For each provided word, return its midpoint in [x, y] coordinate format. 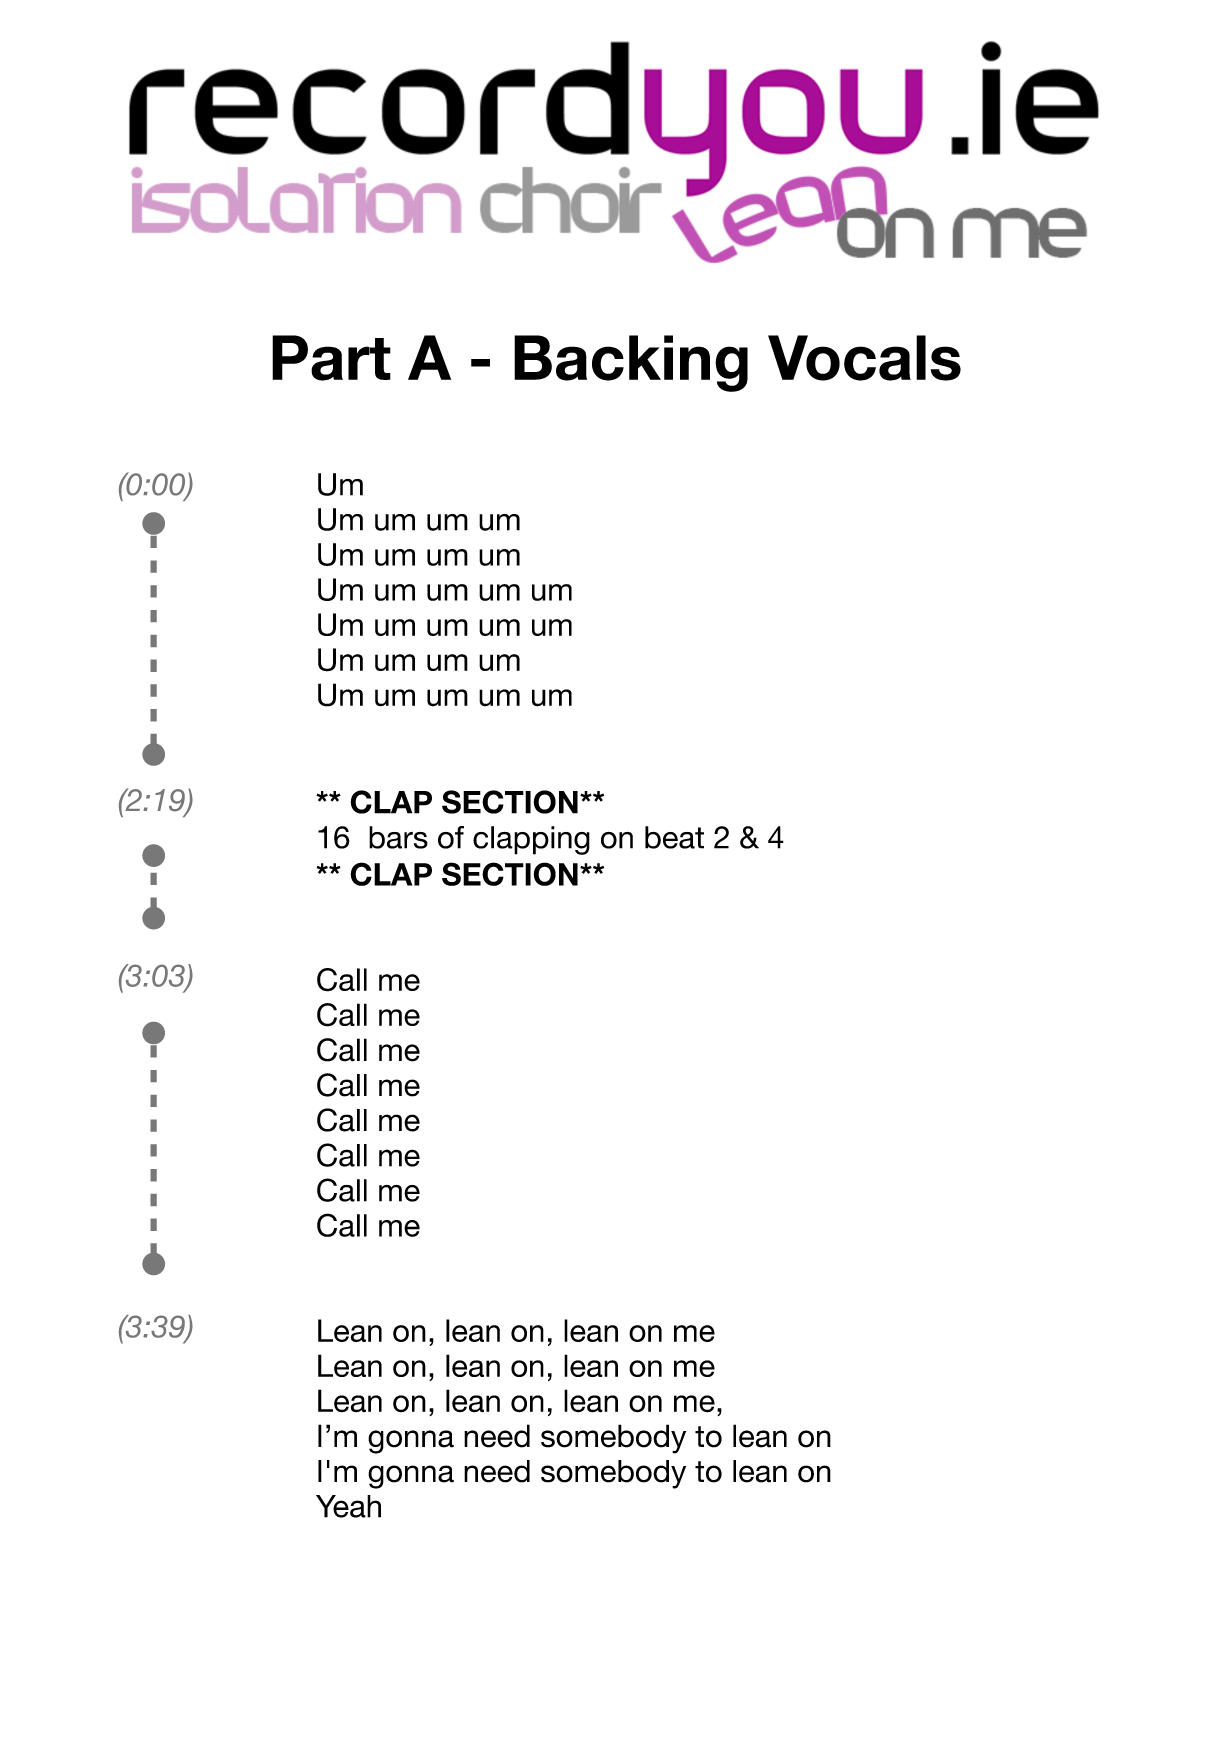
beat [674, 837]
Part [331, 358]
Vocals [864, 358]
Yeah [348, 1506]
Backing [631, 363]
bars [398, 837]
